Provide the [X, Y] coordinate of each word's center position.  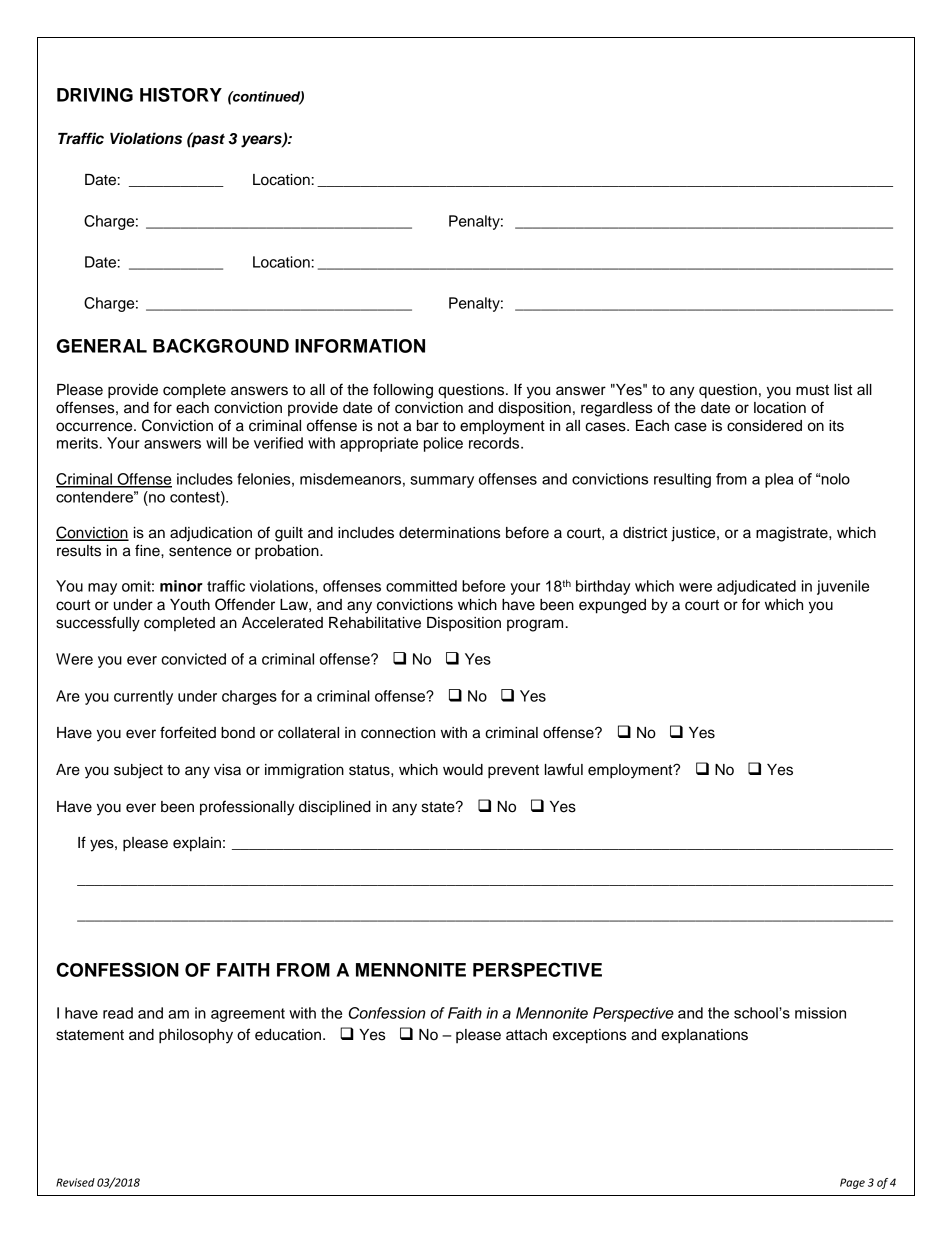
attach [526, 1035]
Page [852, 1183]
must [812, 390]
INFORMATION [360, 346]
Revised [75, 1182]
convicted [193, 659]
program [535, 625]
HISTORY [181, 94]
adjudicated [756, 587]
